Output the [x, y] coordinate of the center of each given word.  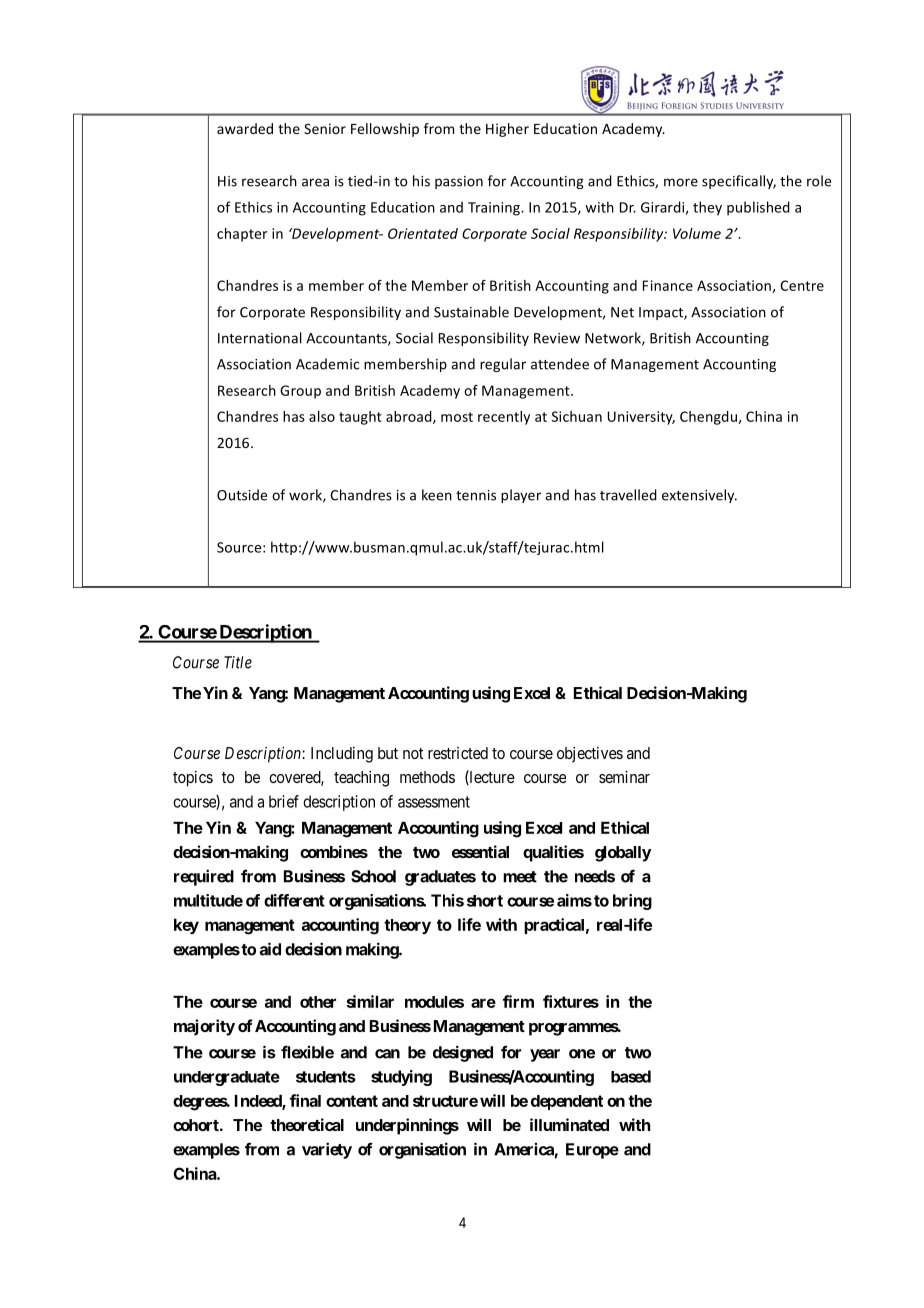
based [631, 1076]
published [758, 208]
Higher [507, 130]
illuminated [569, 1124]
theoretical [307, 1124]
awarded [245, 128]
